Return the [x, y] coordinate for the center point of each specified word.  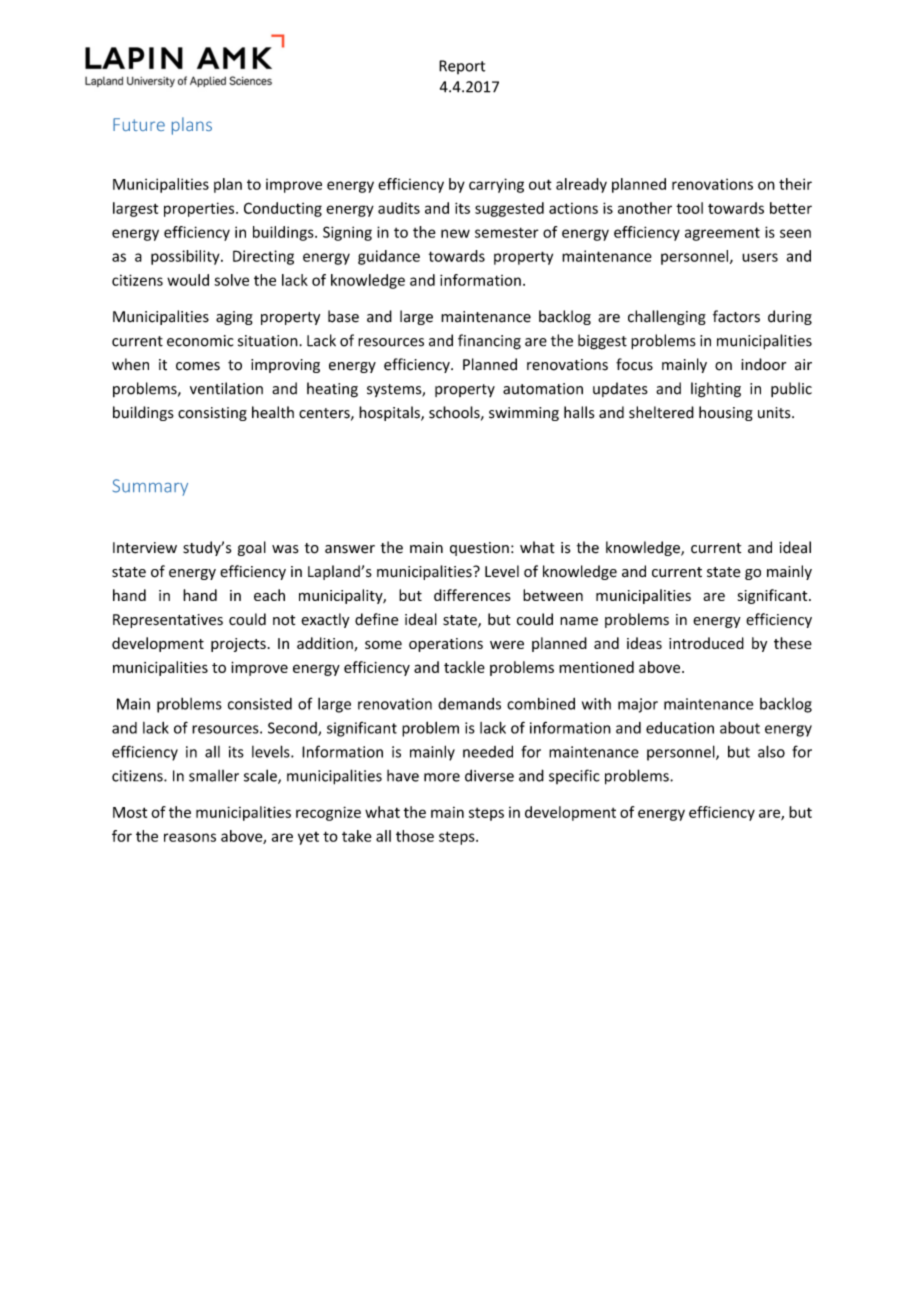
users [760, 257]
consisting [212, 414]
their [795, 184]
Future [139, 124]
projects [238, 645]
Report [462, 67]
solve [231, 280]
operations [446, 645]
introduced [706, 643]
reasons [190, 837]
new [455, 233]
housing [726, 413]
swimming [524, 414]
